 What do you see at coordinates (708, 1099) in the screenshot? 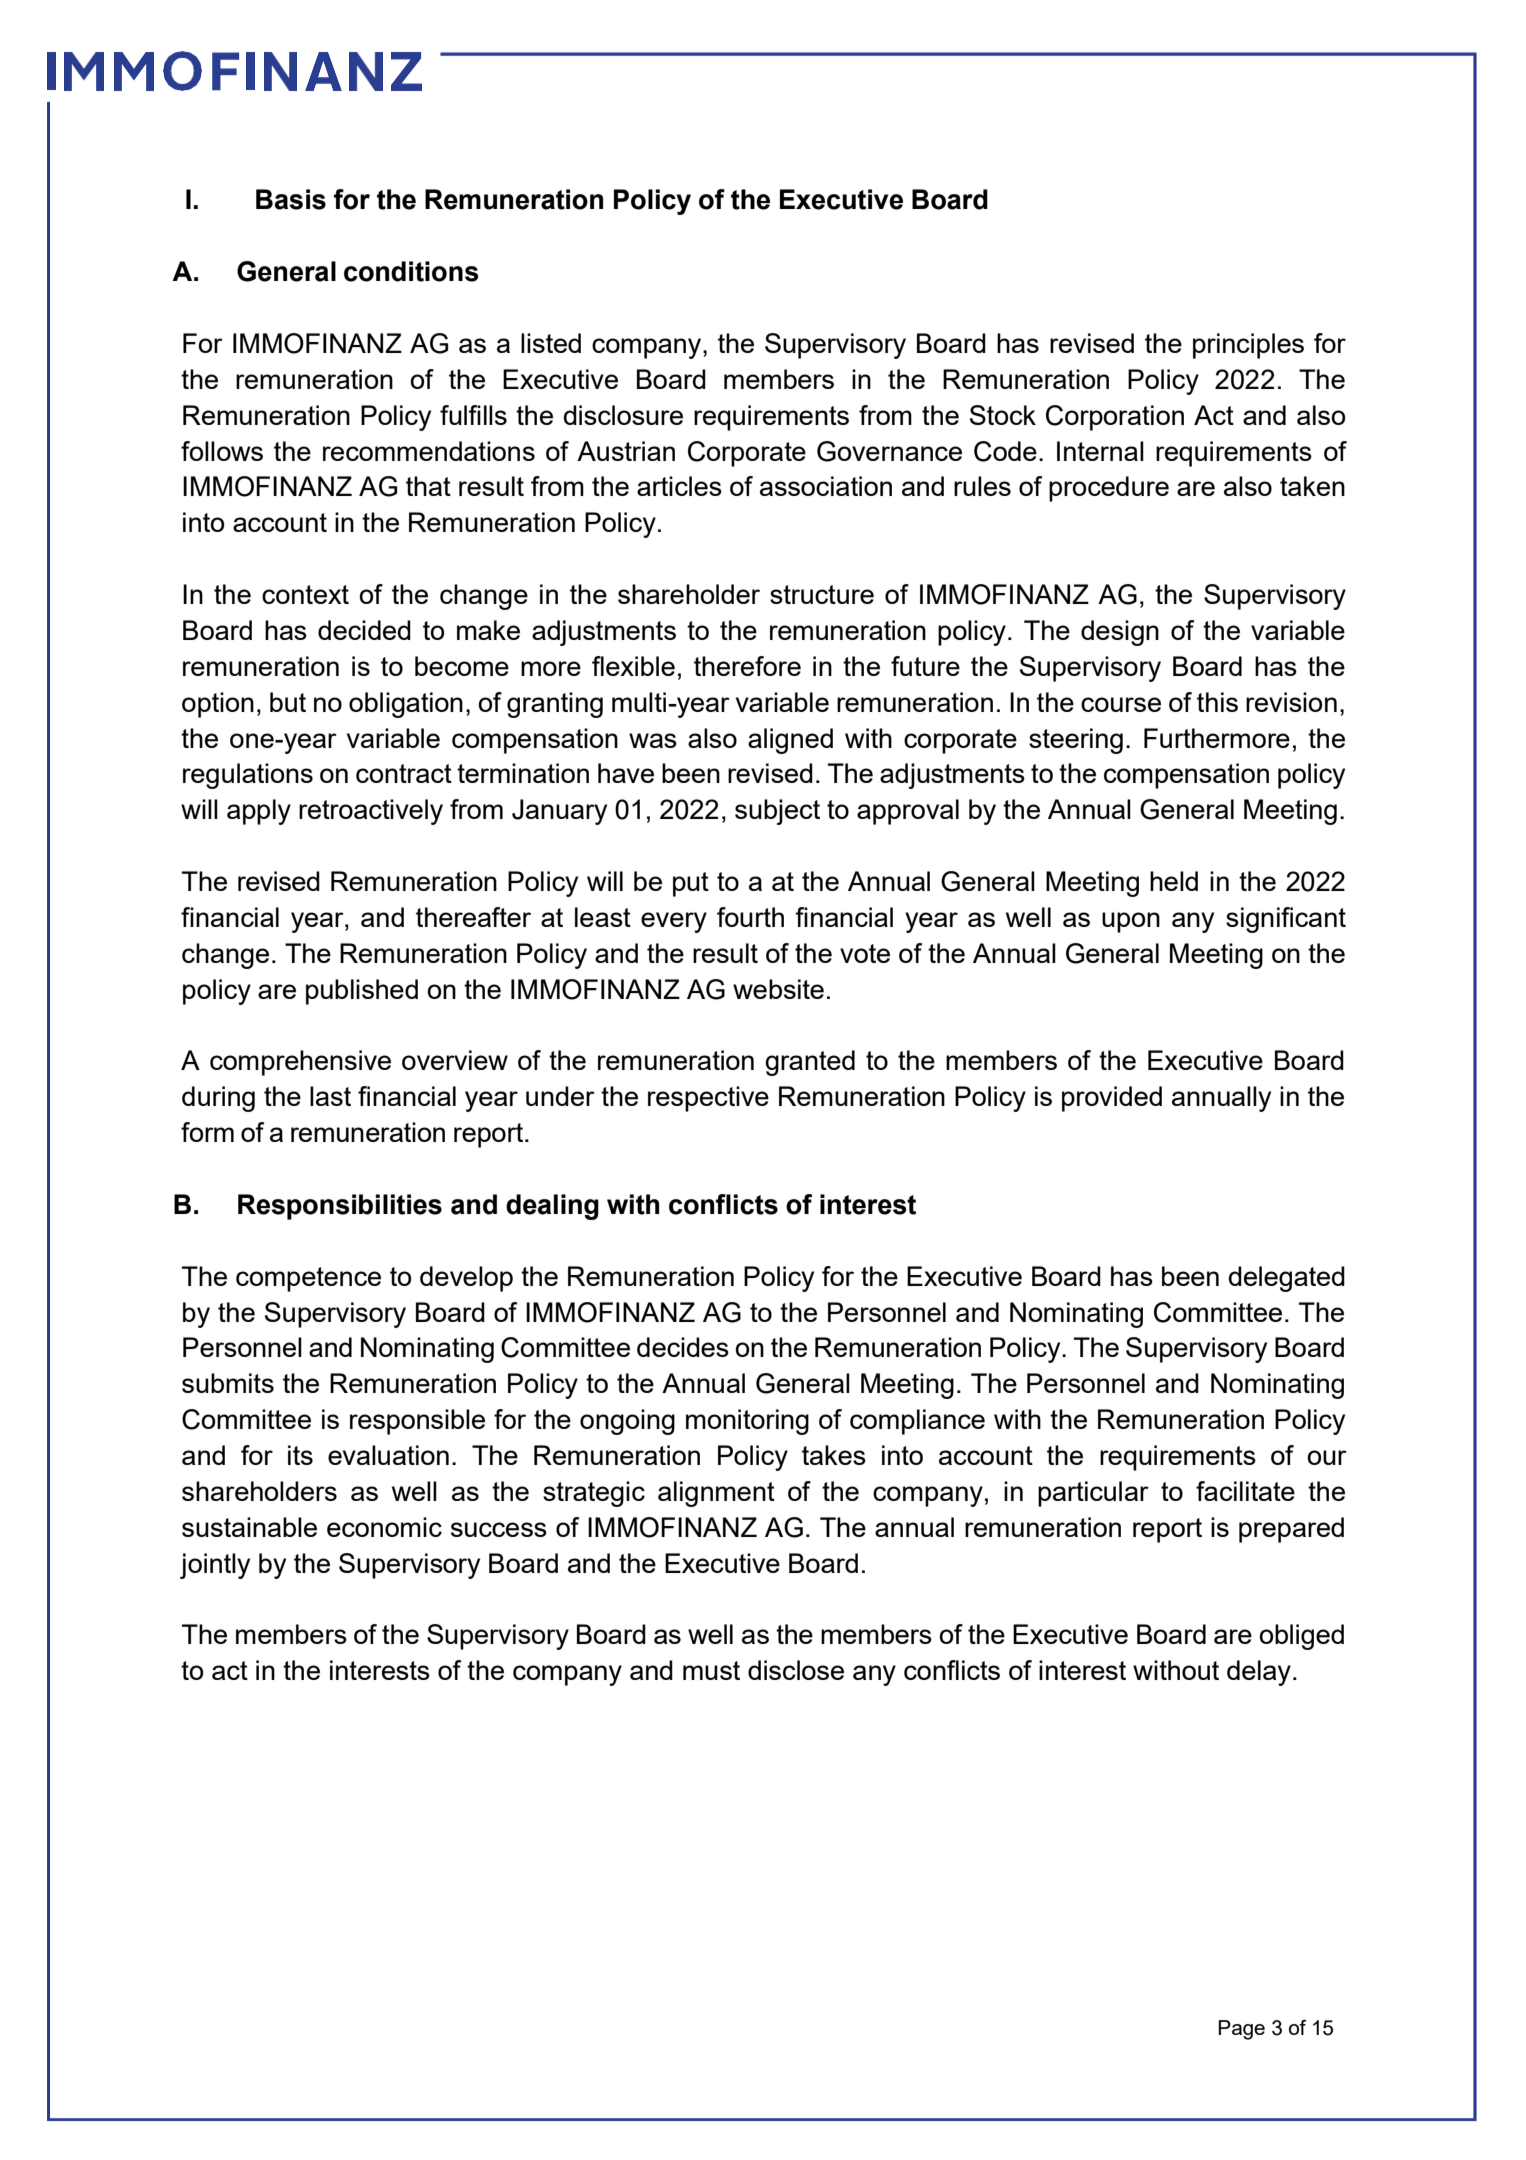
I see `respective` at bounding box center [708, 1099].
